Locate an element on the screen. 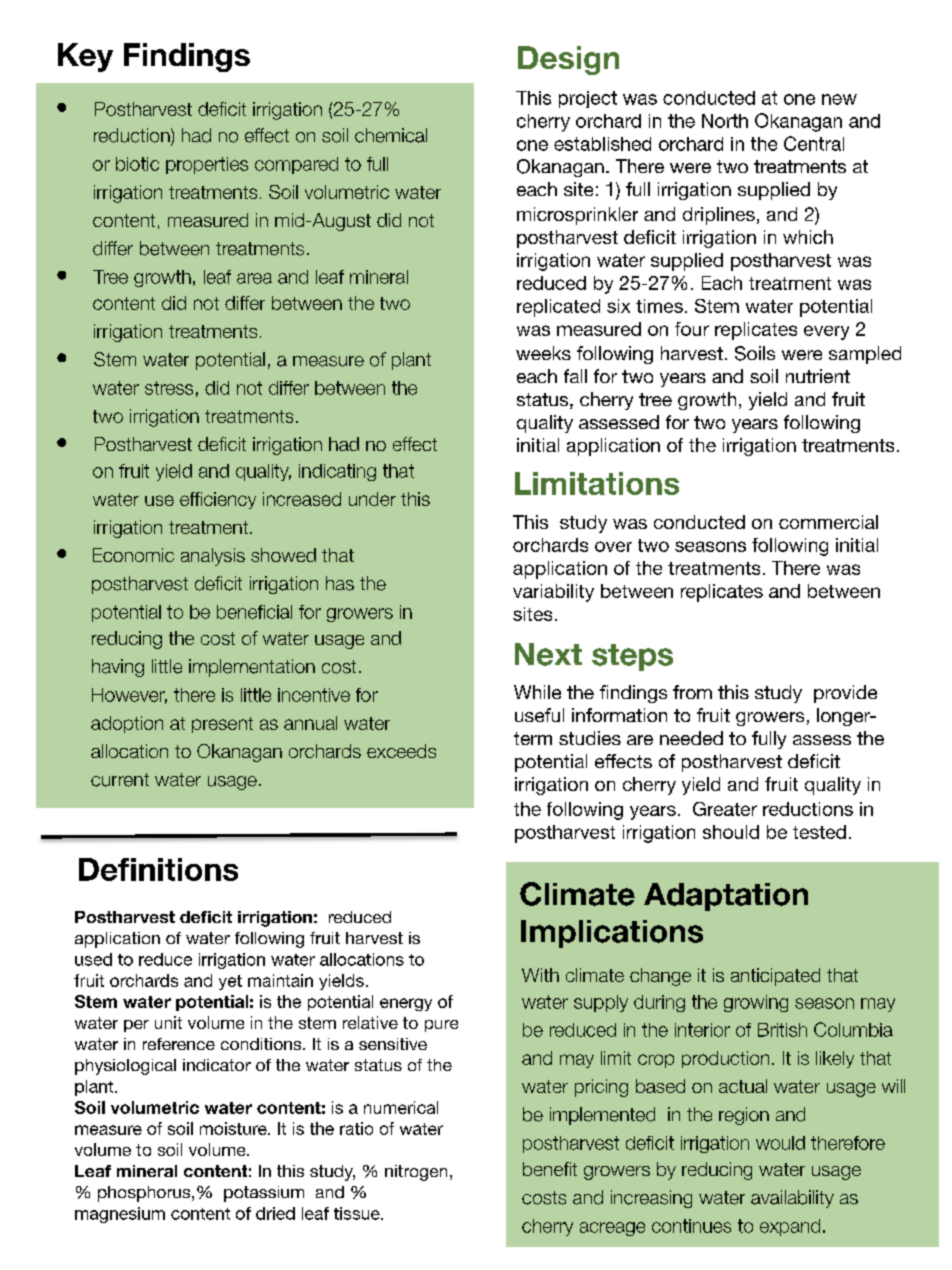 The image size is (952, 1270). under is located at coordinates (372, 499).
